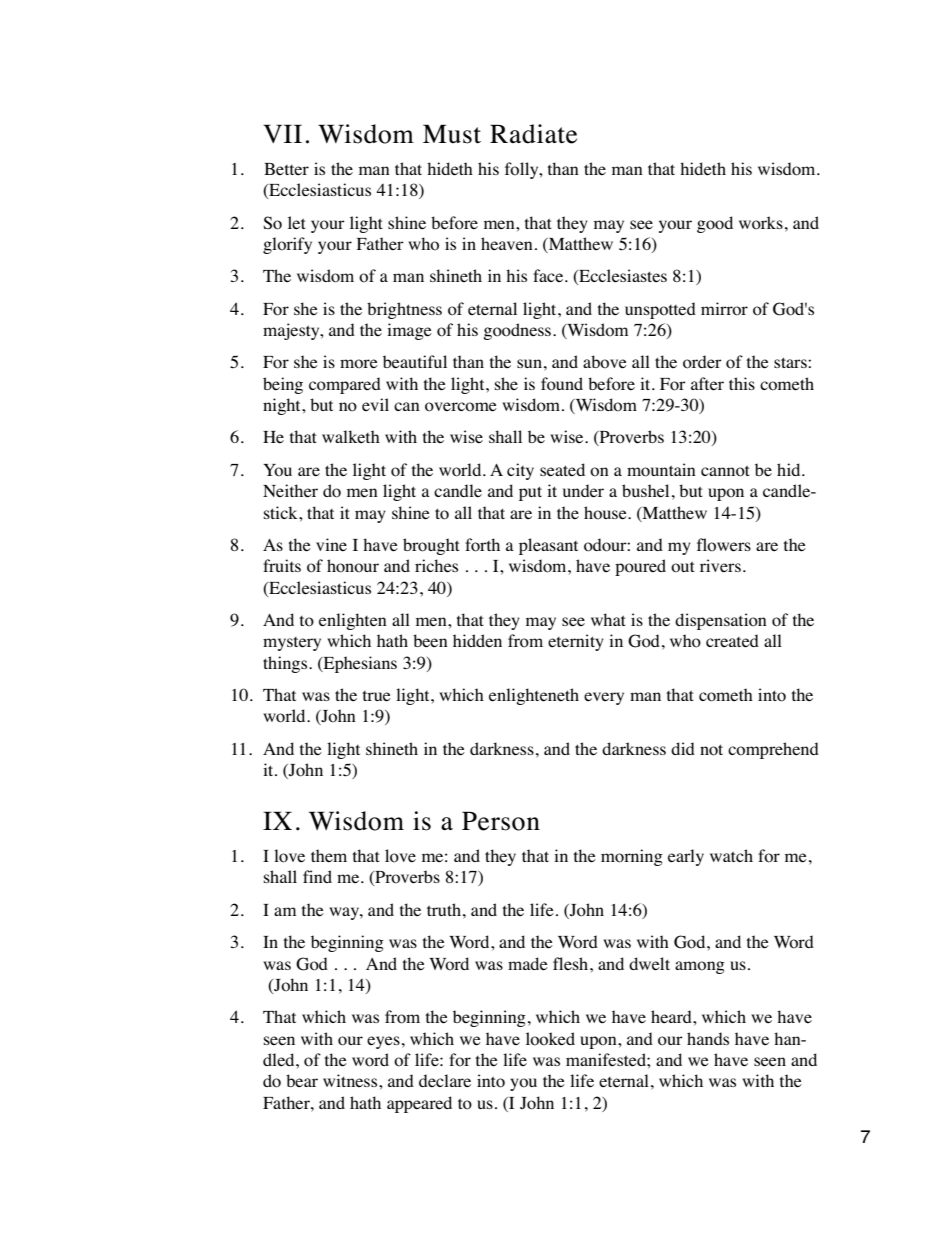  Describe the element at coordinates (533, 134) in the document. I see `Radiate` at that location.
